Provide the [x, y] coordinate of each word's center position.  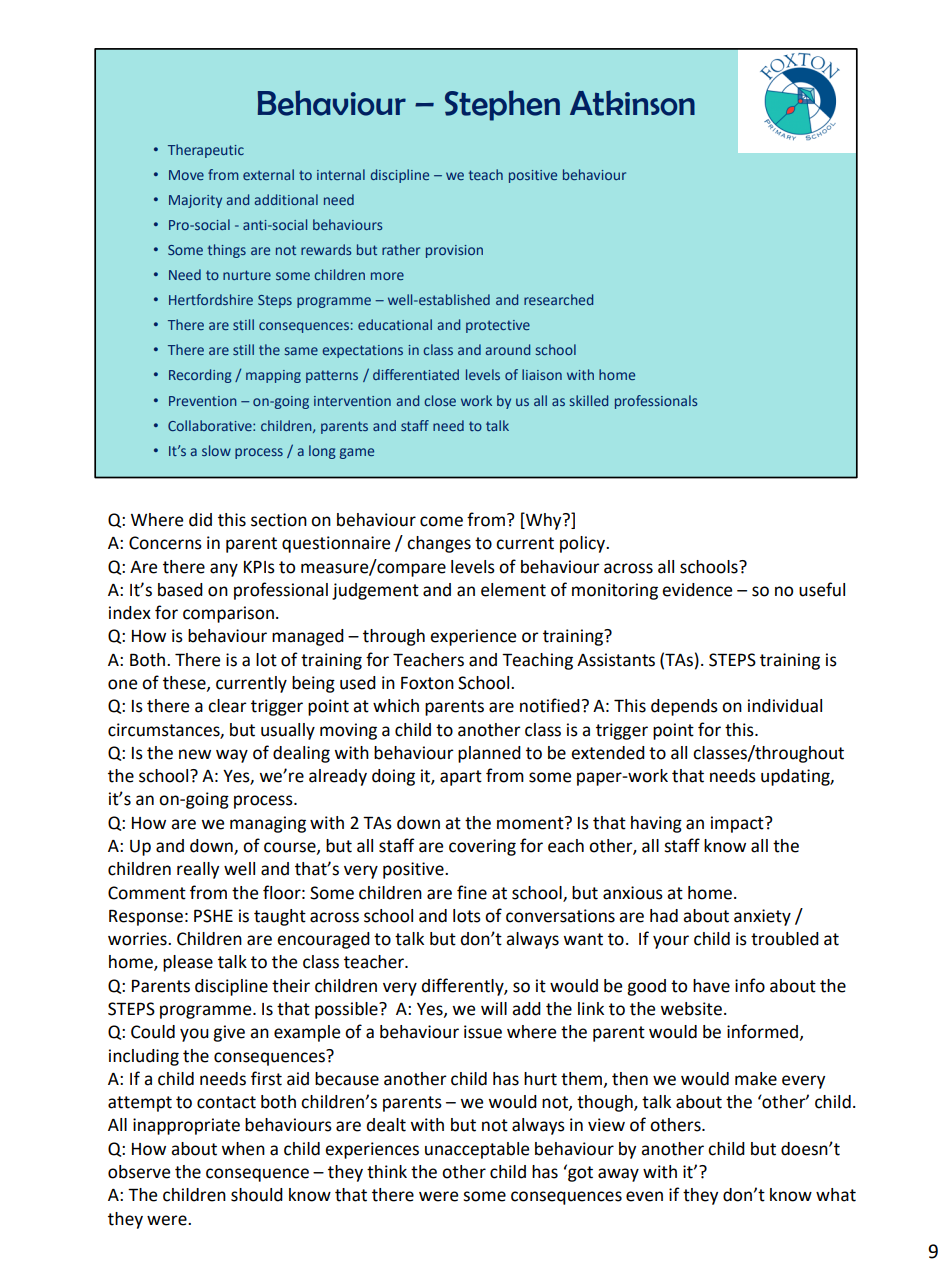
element [513, 590]
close [440, 400]
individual [785, 706]
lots [467, 916]
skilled [589, 400]
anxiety [762, 917]
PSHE [213, 916]
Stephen [502, 105]
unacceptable [477, 1150]
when [243, 1149]
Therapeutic [206, 151]
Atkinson [632, 103]
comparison [228, 614]
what [836, 1195]
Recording [200, 376]
